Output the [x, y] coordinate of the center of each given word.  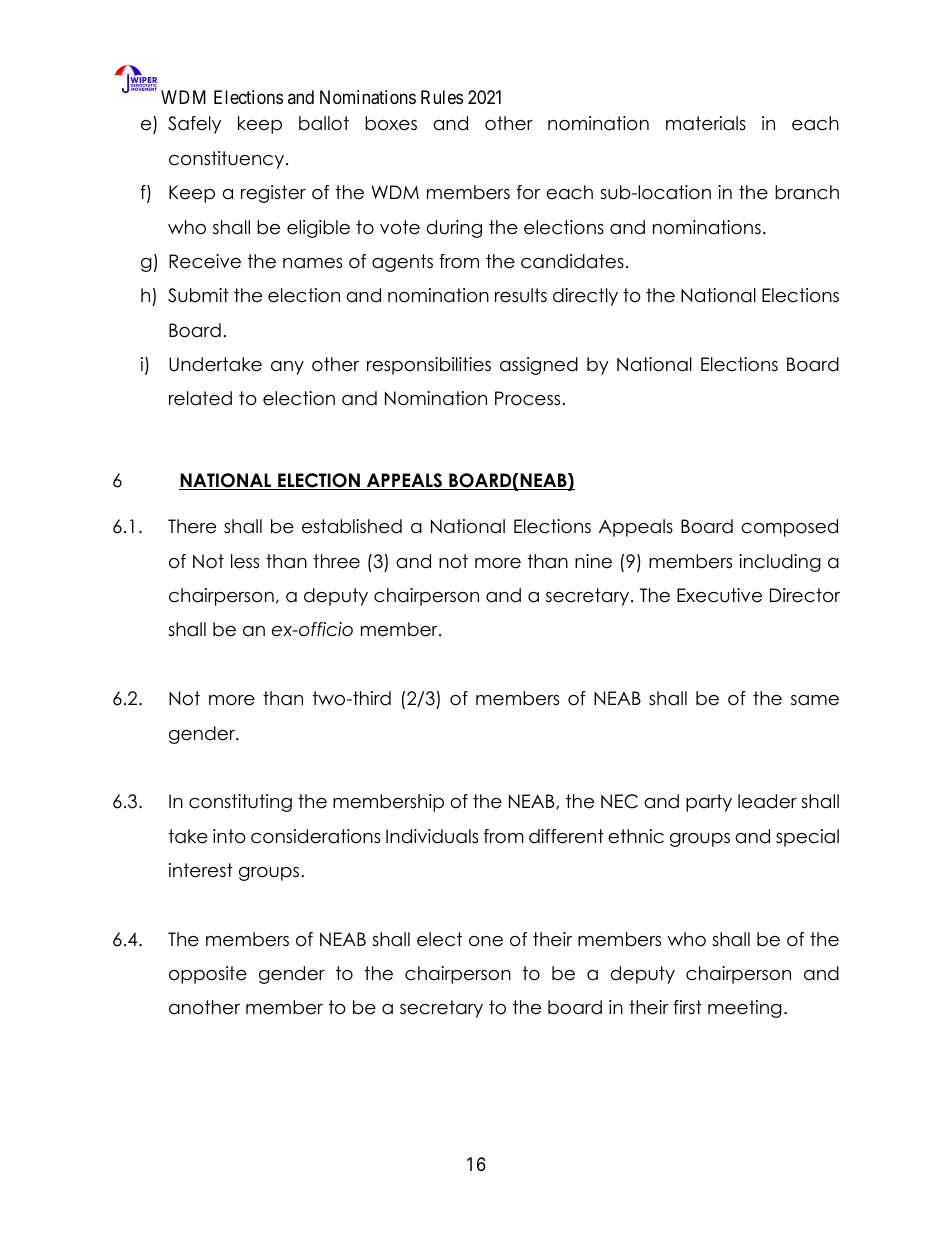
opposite [208, 975]
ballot [324, 123]
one [486, 941]
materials [706, 123]
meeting [745, 1009]
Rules [442, 97]
